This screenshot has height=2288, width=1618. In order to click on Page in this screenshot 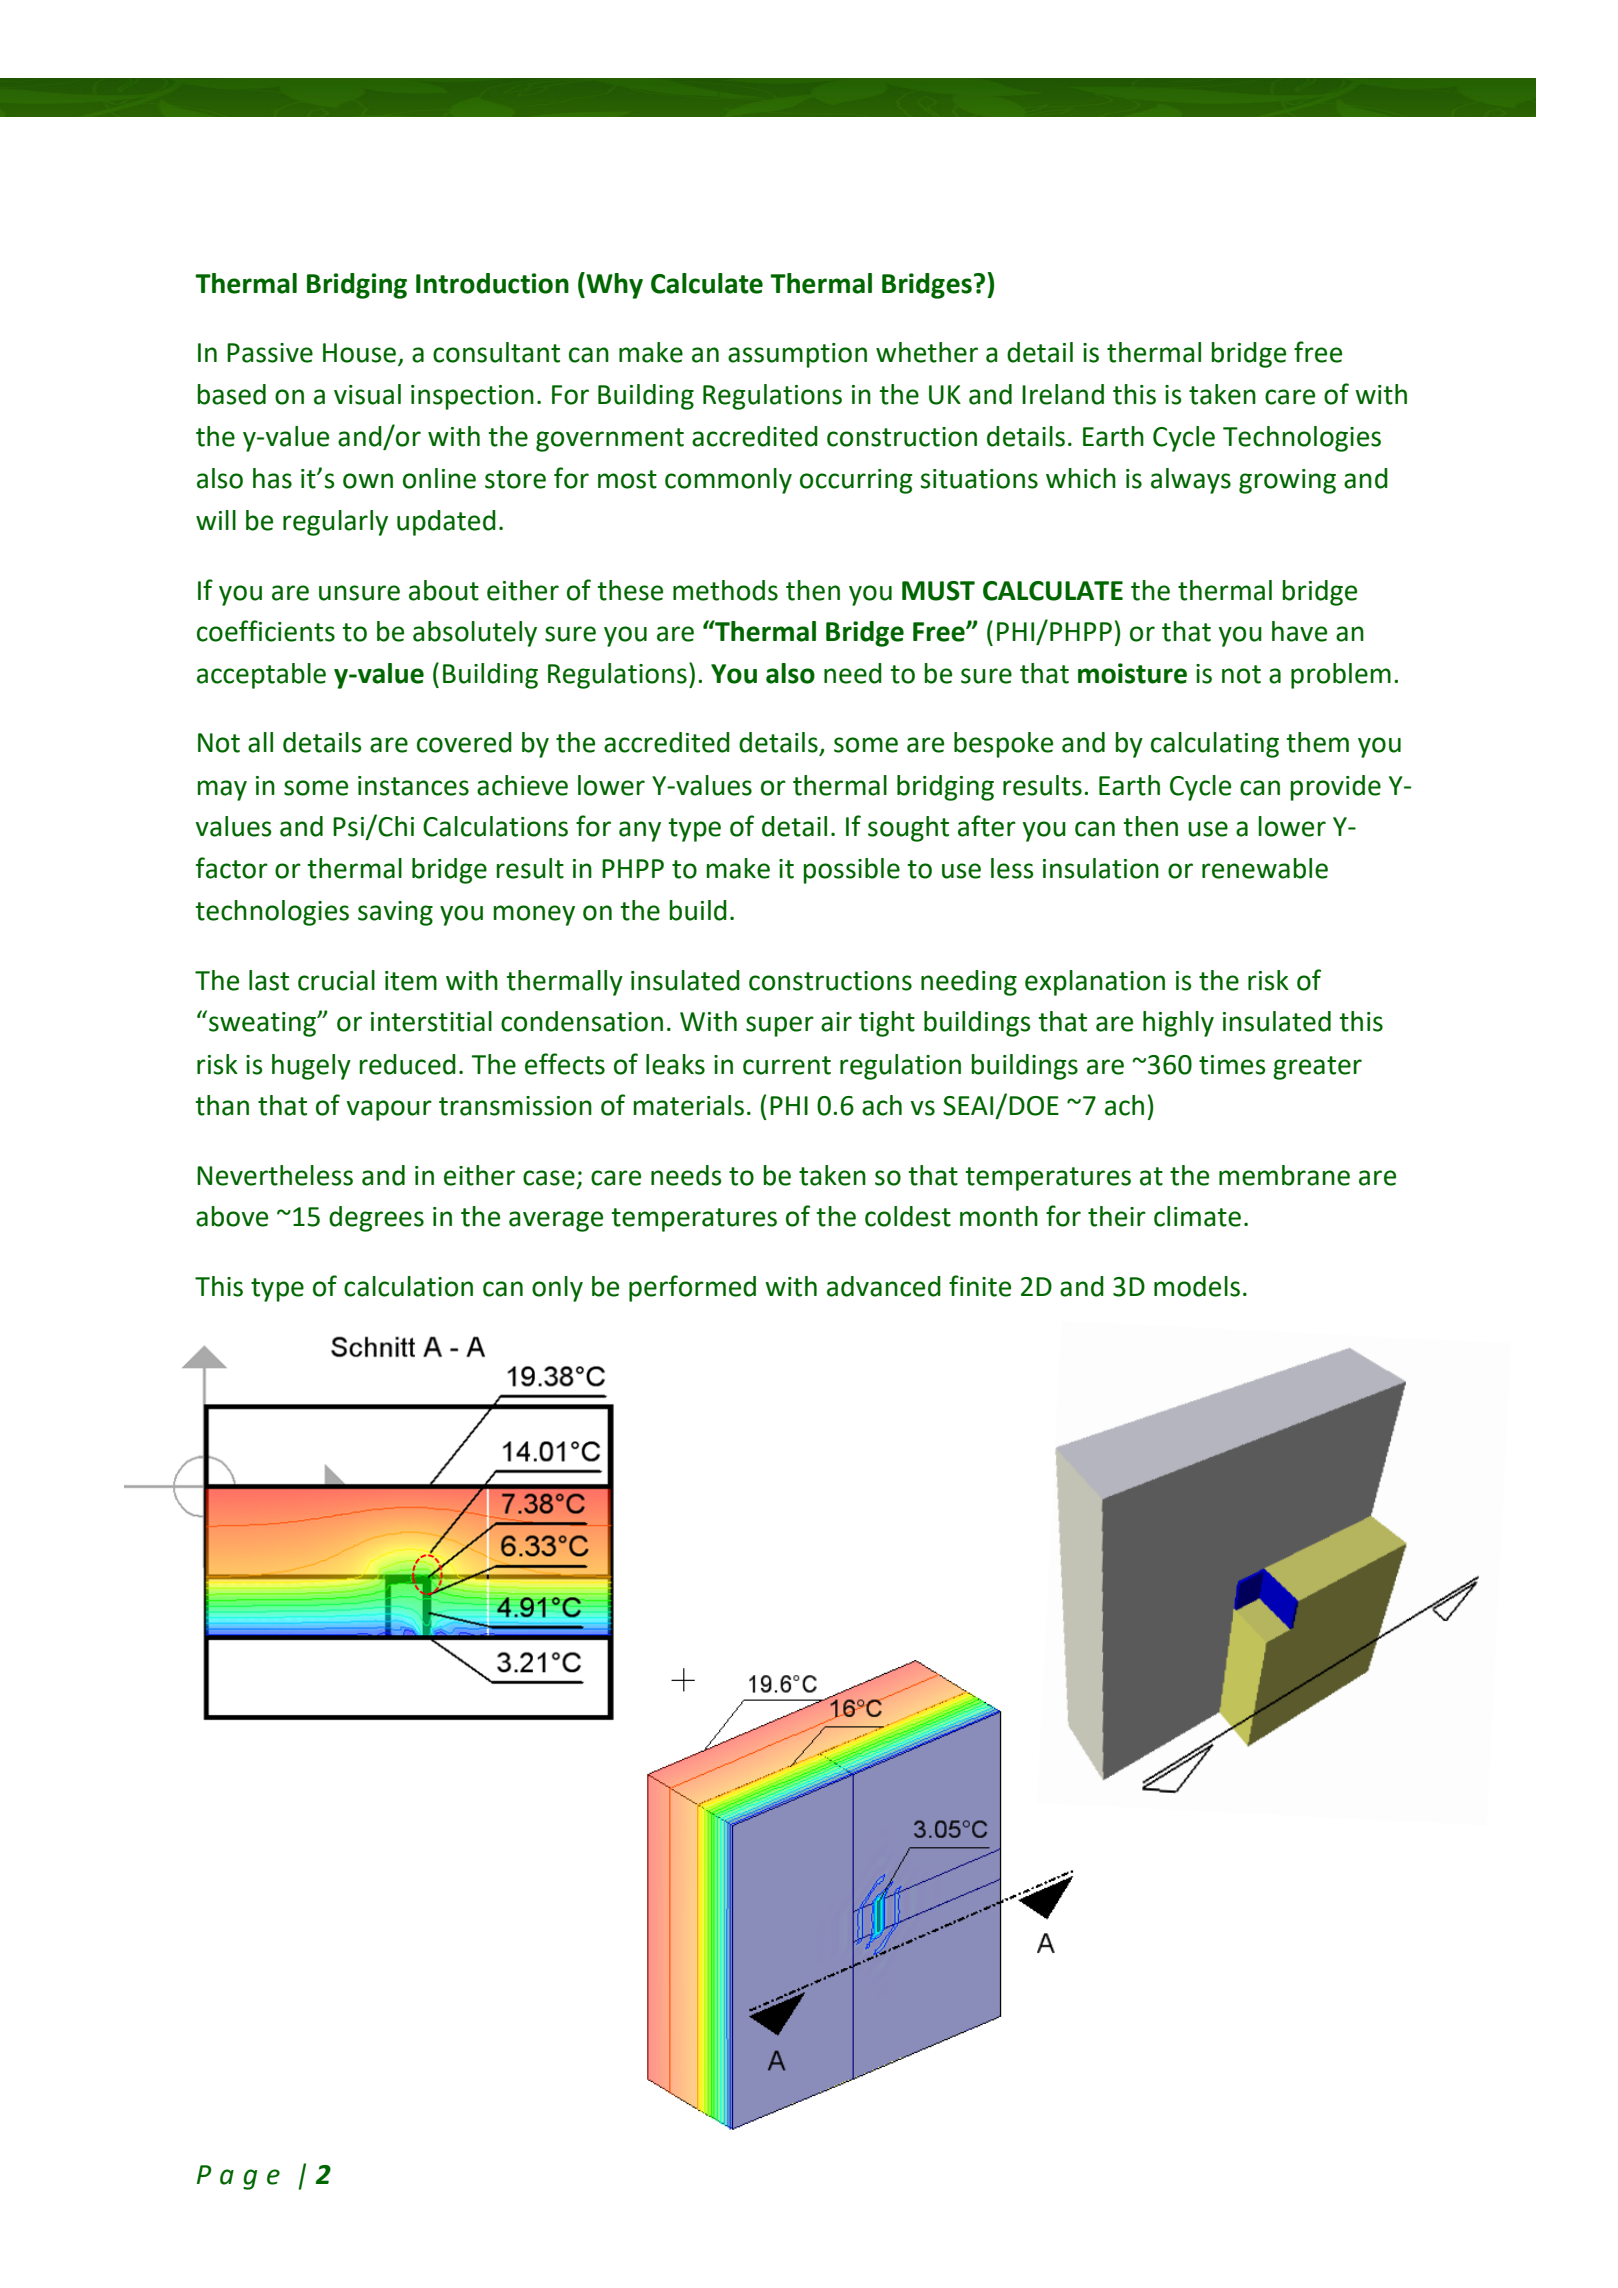, I will do `click(238, 2177)`.
